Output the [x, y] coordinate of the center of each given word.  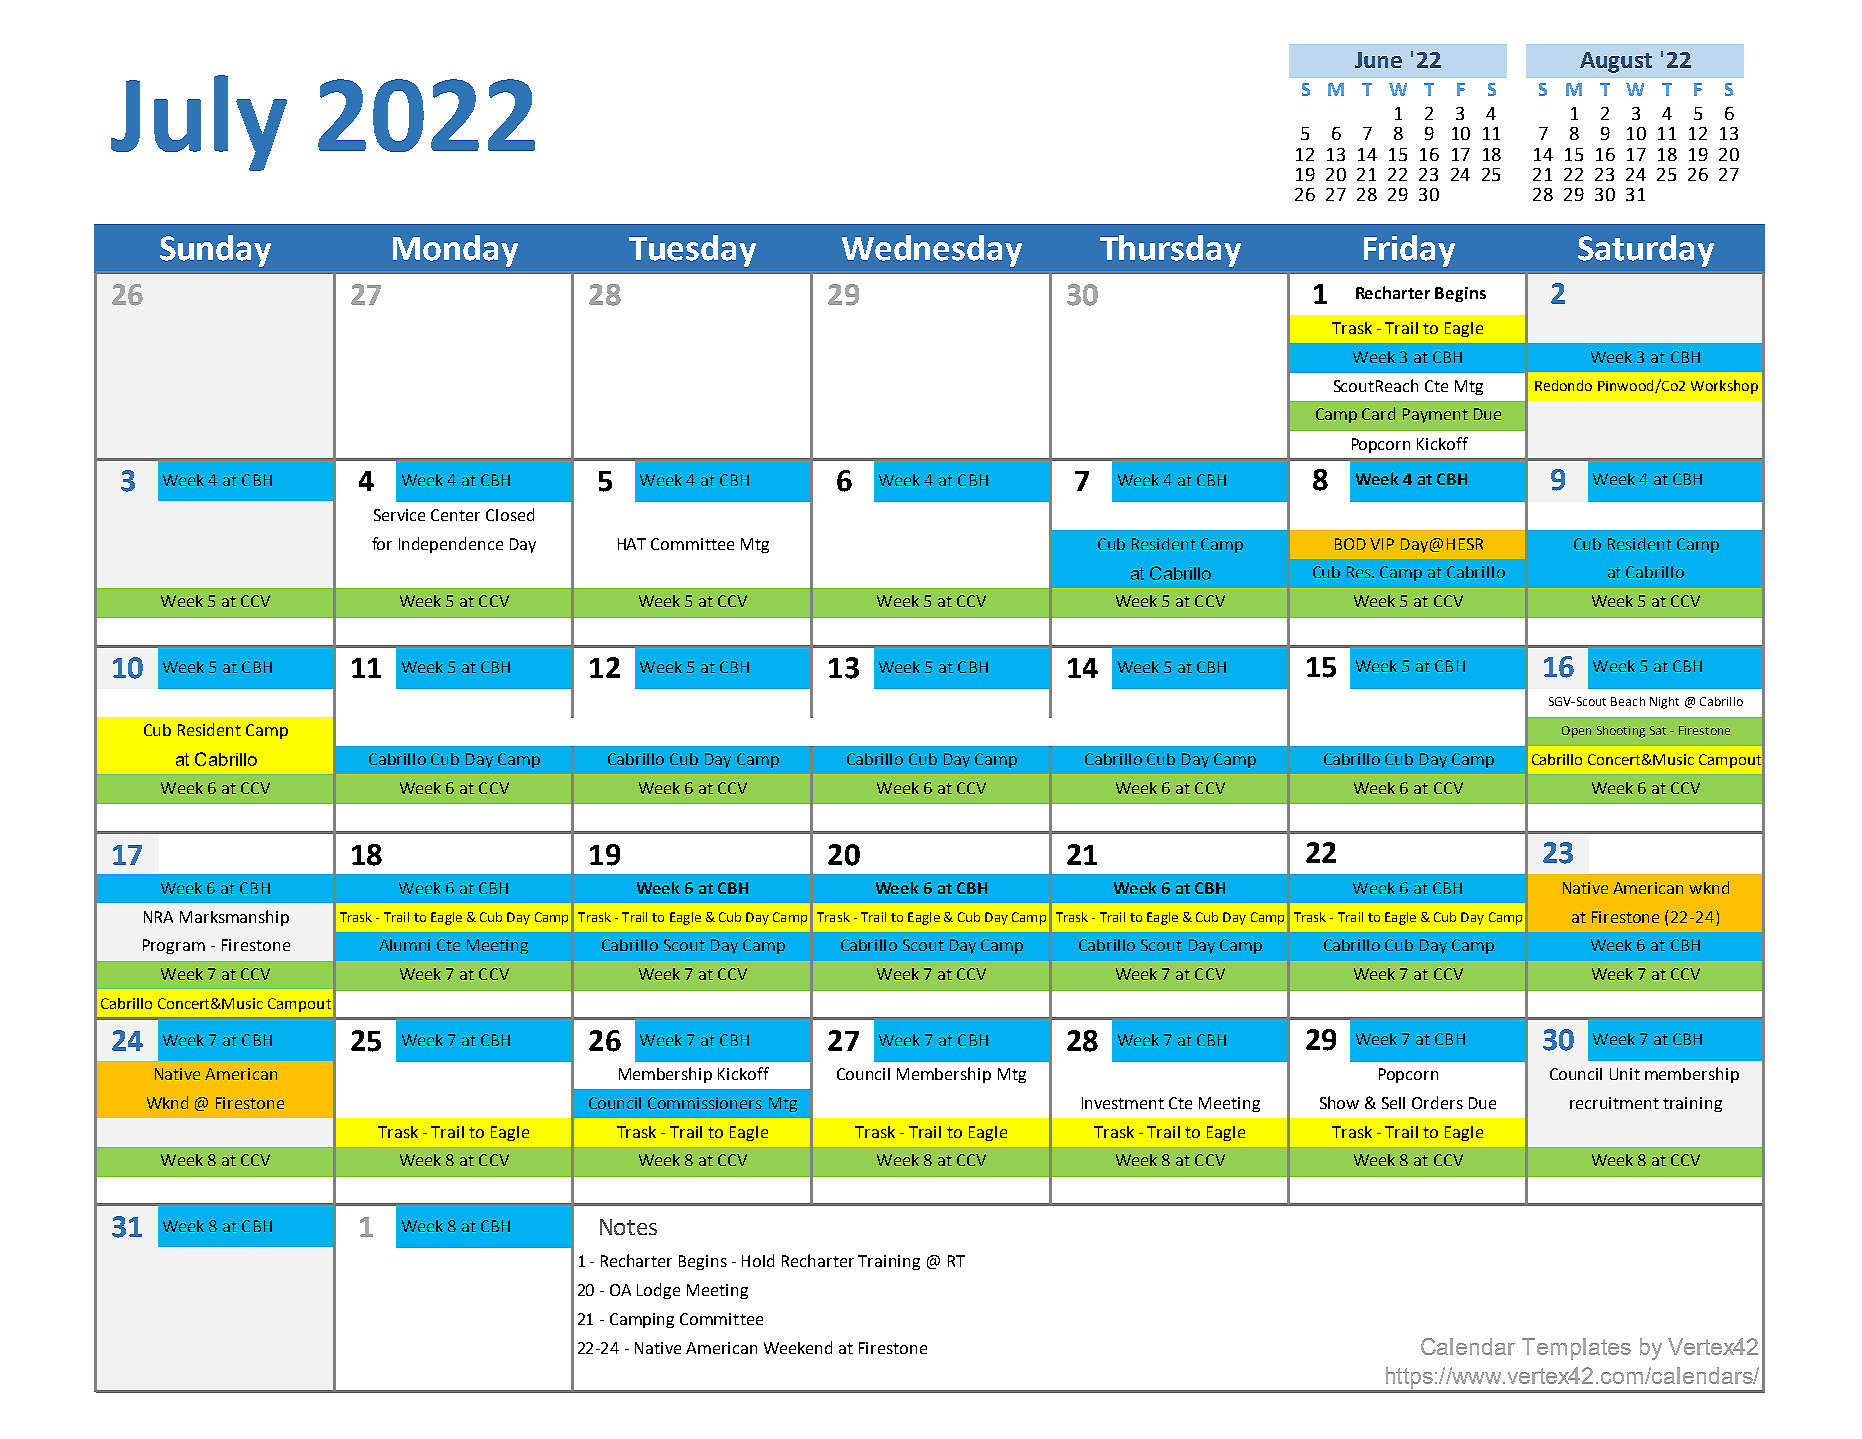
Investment [1123, 1103]
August [1616, 62]
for [382, 543]
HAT [632, 544]
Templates [1576, 1349]
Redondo [1563, 385]
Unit [1625, 1074]
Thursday [1170, 251]
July [199, 123]
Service [399, 515]
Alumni [404, 945]
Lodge [658, 1291]
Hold [758, 1260]
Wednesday [932, 251]
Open [1576, 732]
